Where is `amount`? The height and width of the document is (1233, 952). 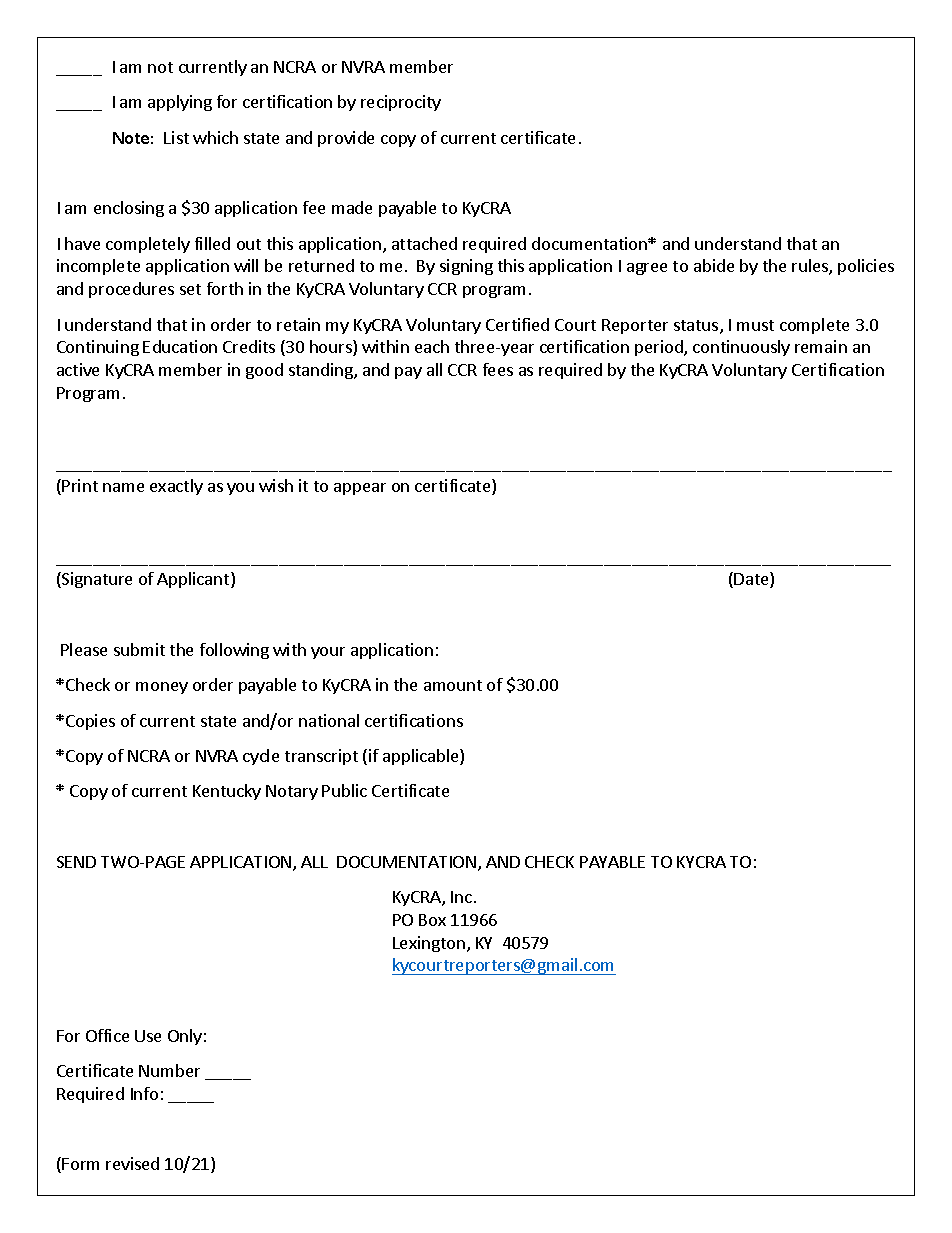 amount is located at coordinates (453, 685).
